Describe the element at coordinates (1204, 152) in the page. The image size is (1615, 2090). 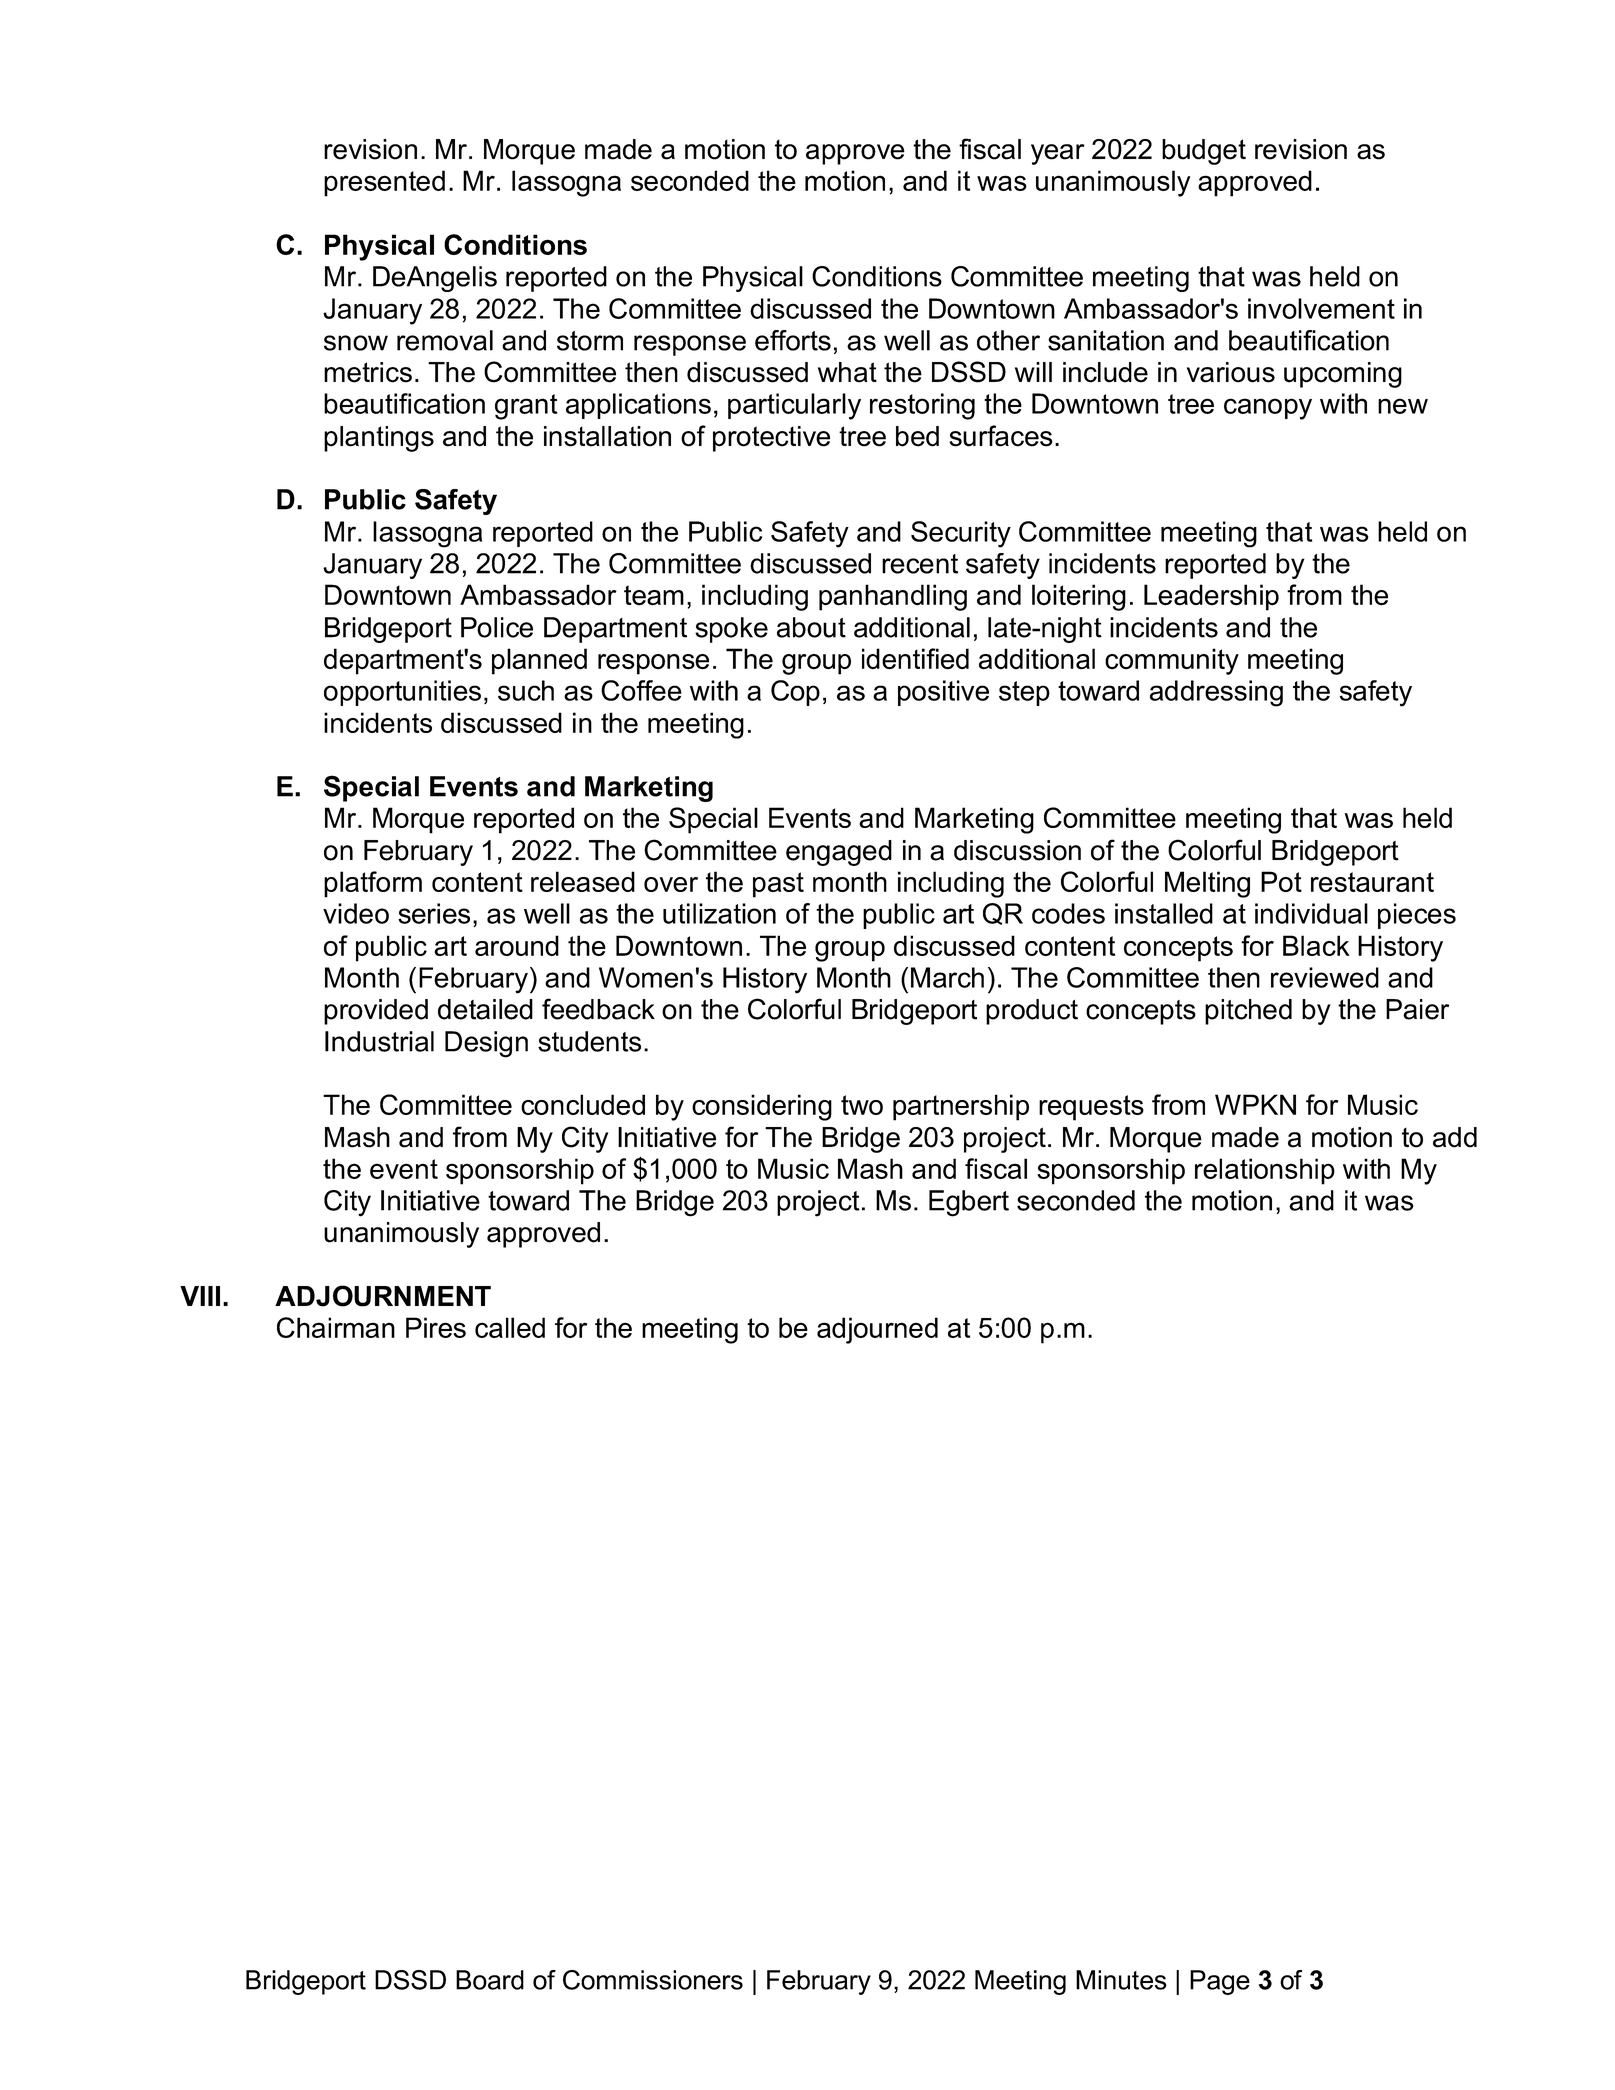
I see `budget` at that location.
